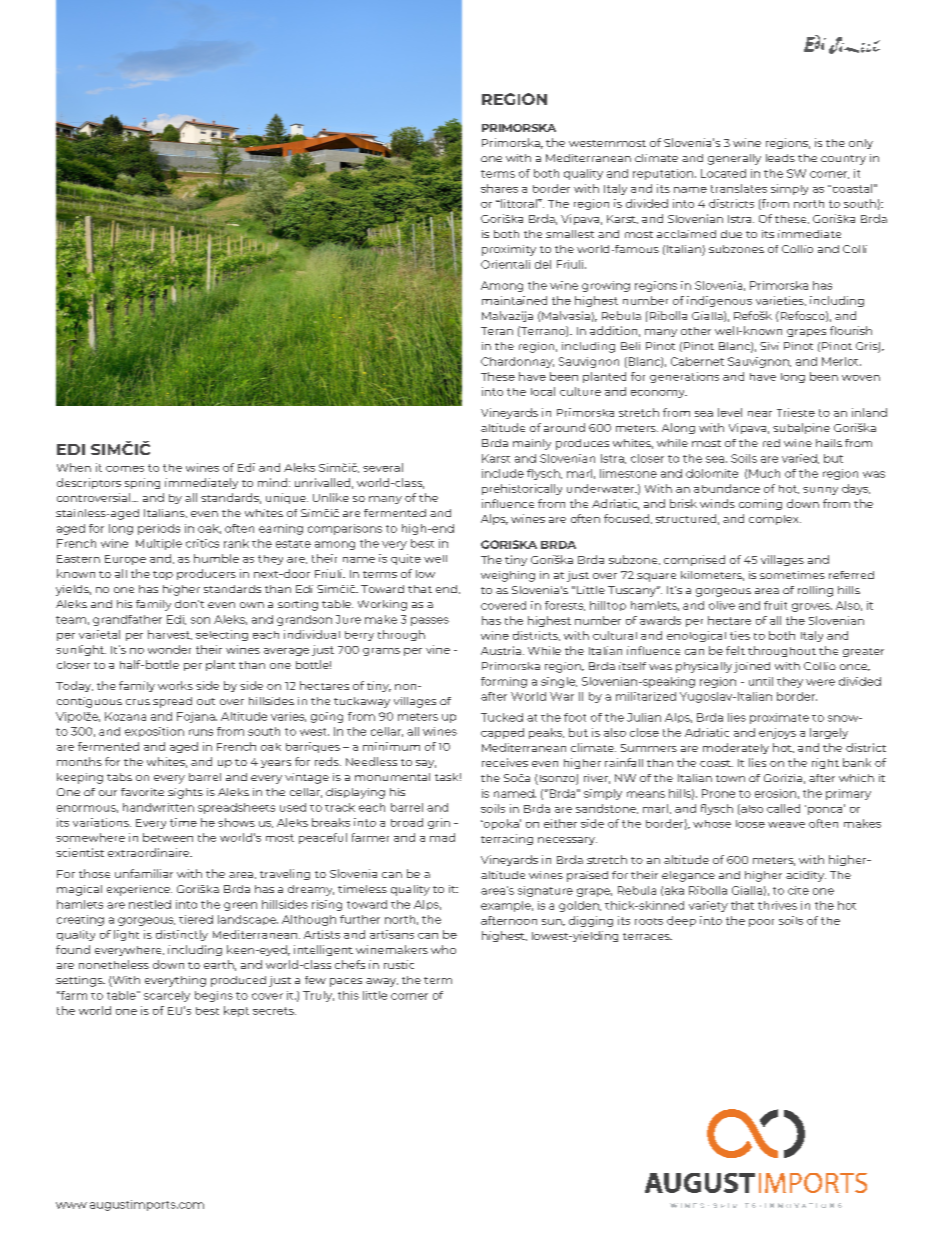 This document has width=952, height=1233. What do you see at coordinates (509, 250) in the document?
I see `proximity` at bounding box center [509, 250].
